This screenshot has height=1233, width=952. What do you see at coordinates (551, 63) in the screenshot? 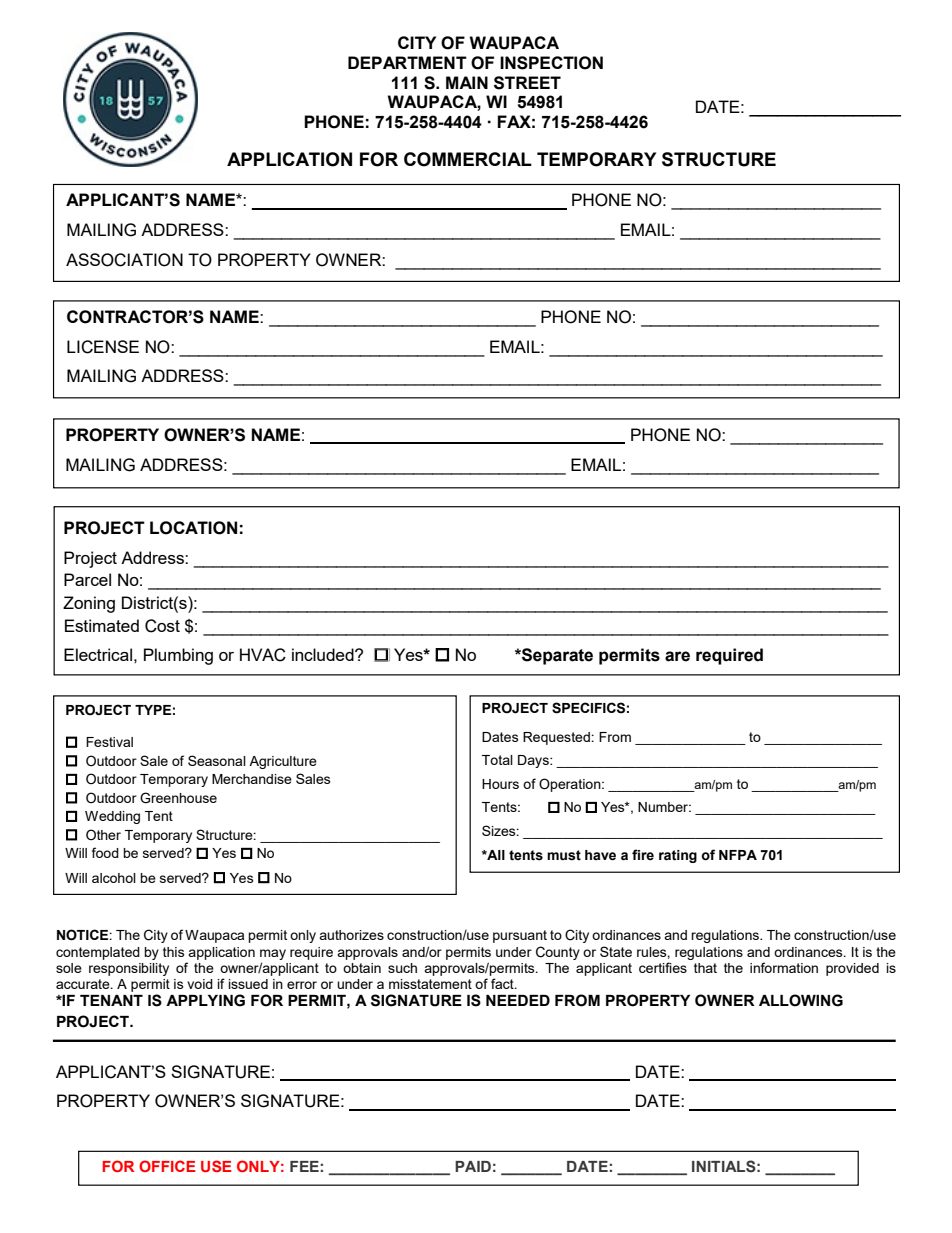
I see `INSPECTION` at bounding box center [551, 63].
